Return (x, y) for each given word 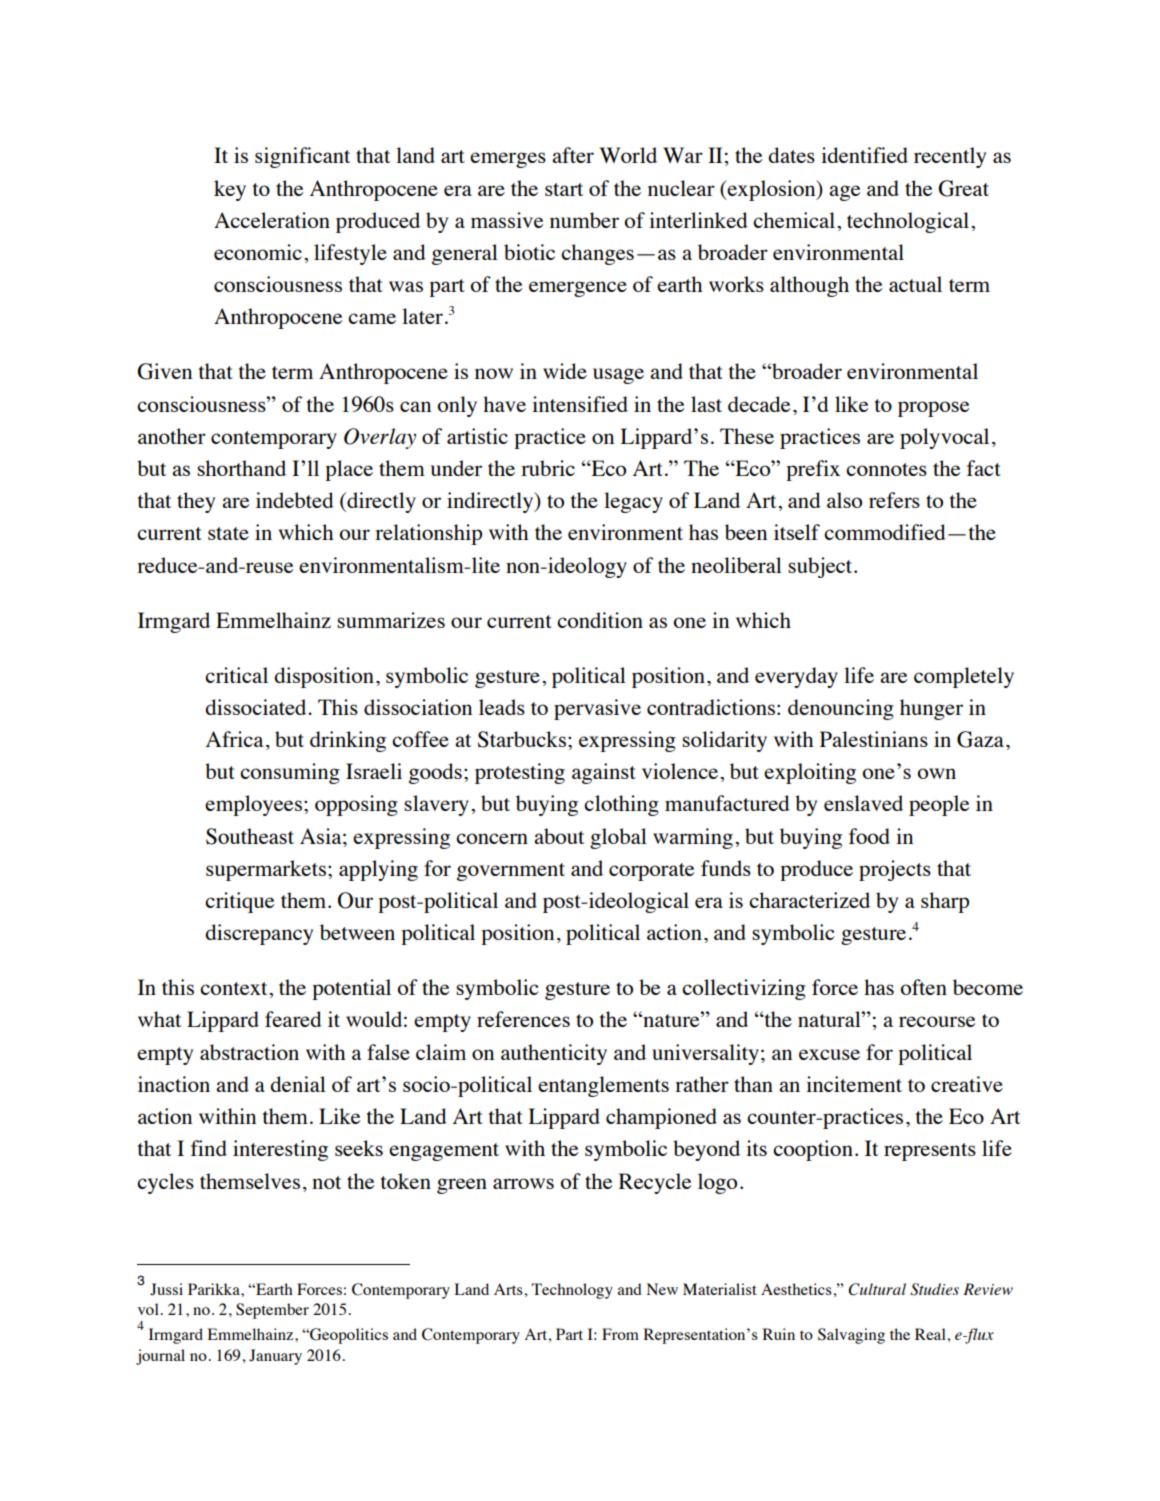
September (272, 1311)
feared (293, 1019)
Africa (234, 739)
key (230, 190)
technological (908, 222)
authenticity (554, 1054)
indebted (295, 500)
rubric (548, 468)
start (564, 189)
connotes (886, 469)
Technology (572, 1291)
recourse (937, 1021)
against (604, 773)
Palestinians (874, 739)
